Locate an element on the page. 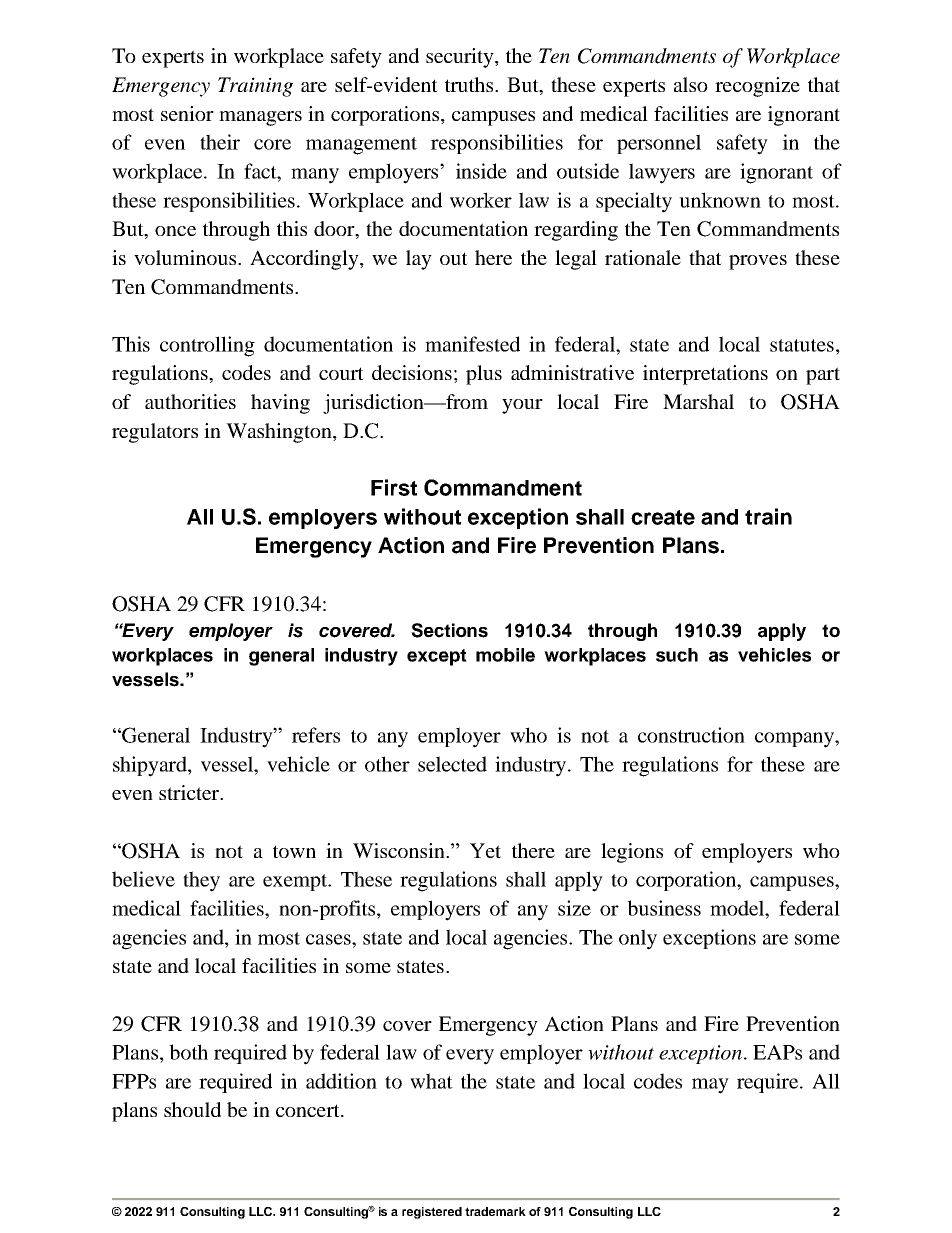 The width and height of the page is (952, 1233). refers is located at coordinates (316, 735).
